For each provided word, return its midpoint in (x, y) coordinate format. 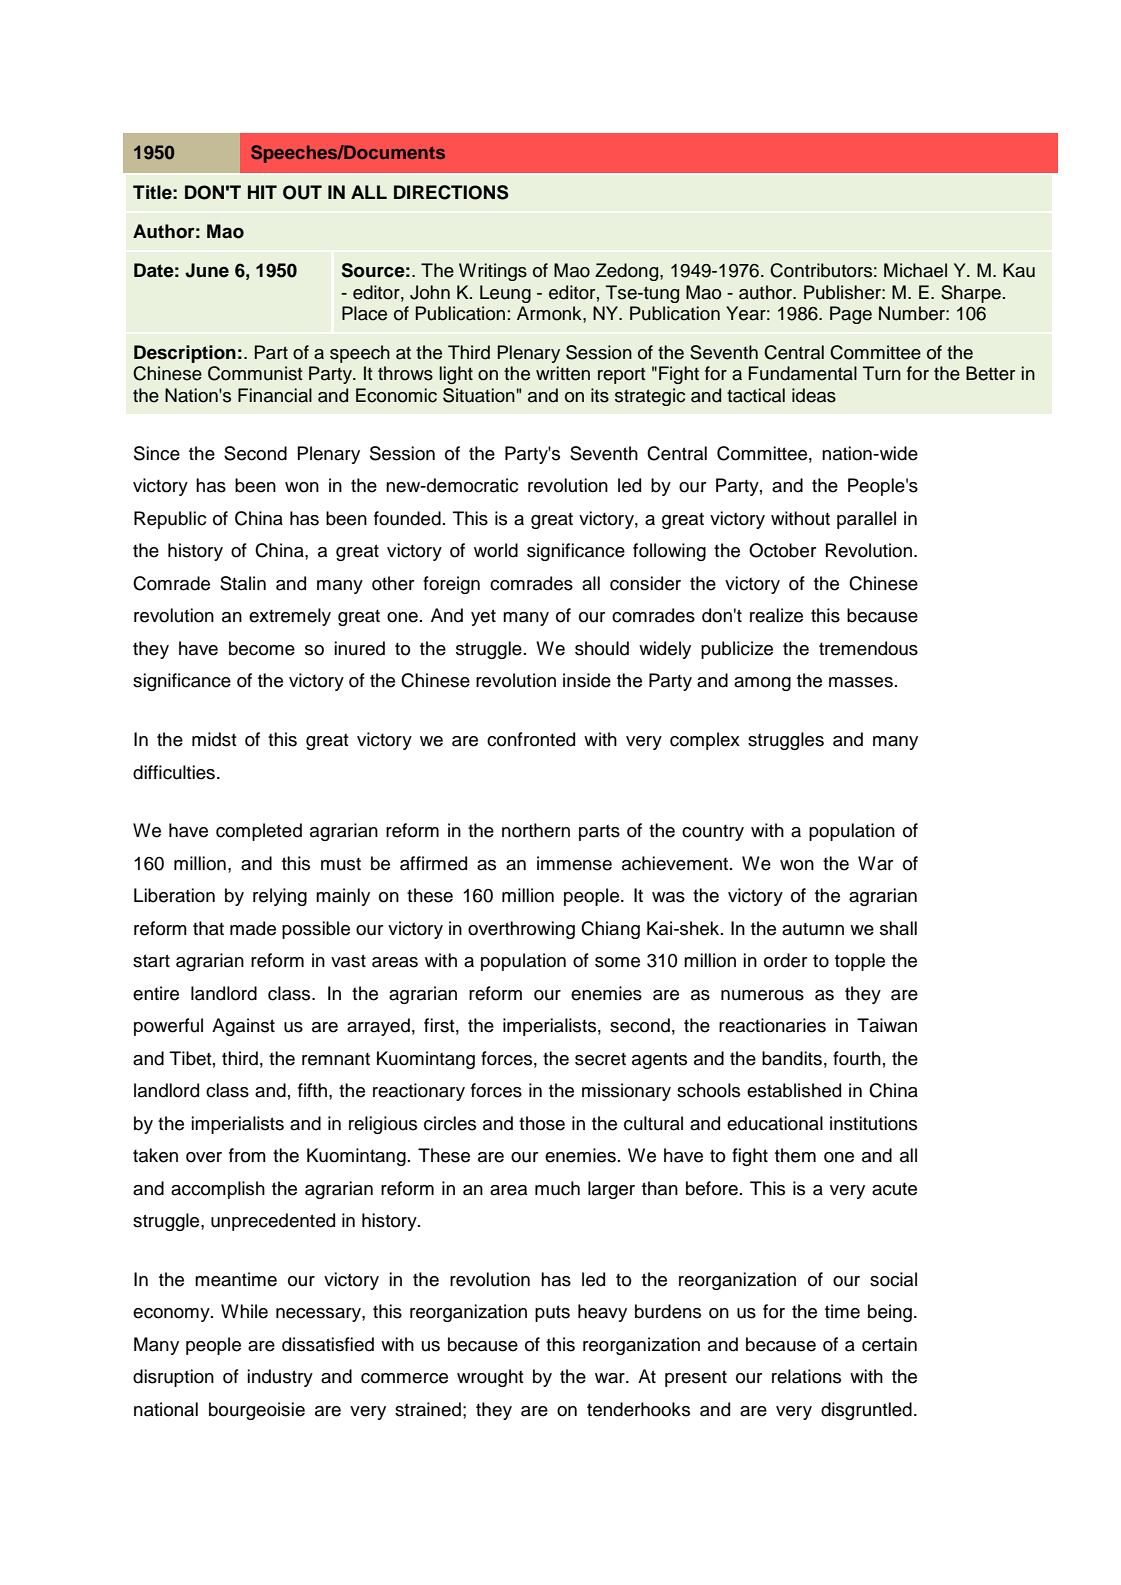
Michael (915, 270)
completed (259, 832)
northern (536, 830)
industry (280, 1378)
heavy (602, 1313)
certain (889, 1344)
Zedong (628, 272)
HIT (262, 192)
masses (861, 682)
